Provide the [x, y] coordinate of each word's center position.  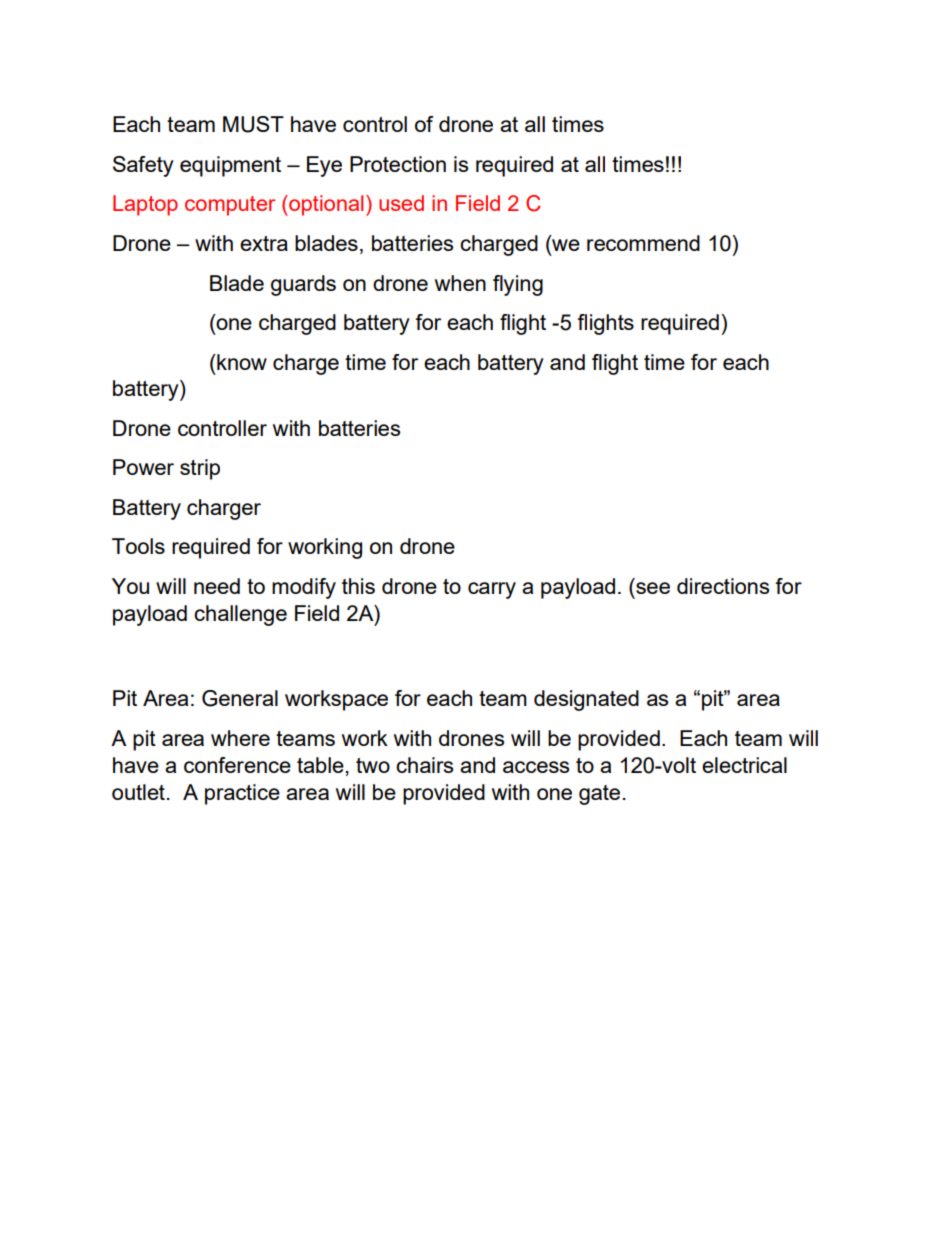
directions [723, 586]
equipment [230, 166]
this [358, 586]
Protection [398, 164]
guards [303, 285]
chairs [424, 765]
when [460, 283]
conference [237, 765]
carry [492, 590]
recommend [643, 243]
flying [518, 285]
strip [200, 469]
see [653, 588]
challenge [240, 615]
